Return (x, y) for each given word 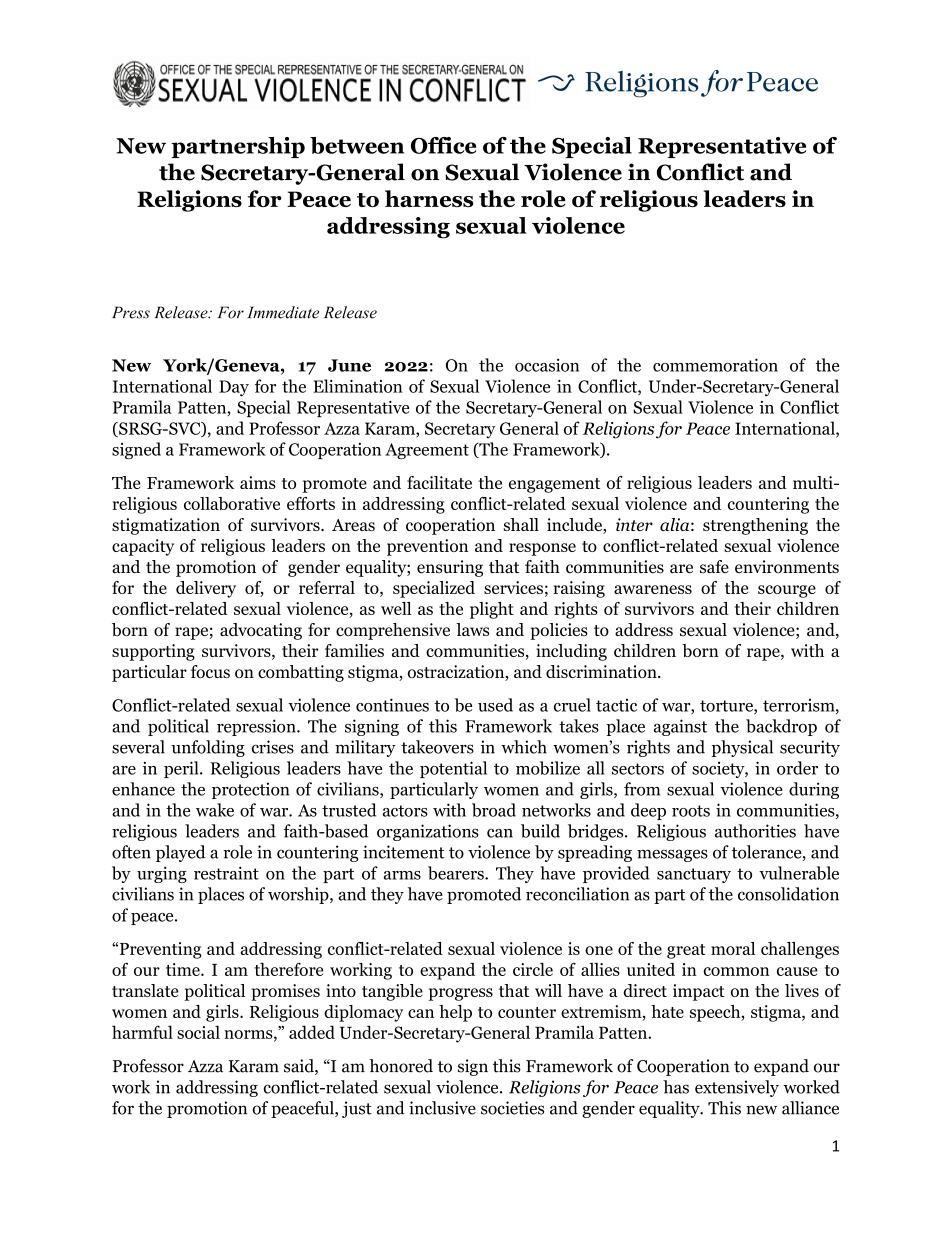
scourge (787, 591)
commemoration (715, 365)
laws (472, 629)
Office (443, 145)
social (198, 1032)
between (357, 145)
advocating (261, 631)
